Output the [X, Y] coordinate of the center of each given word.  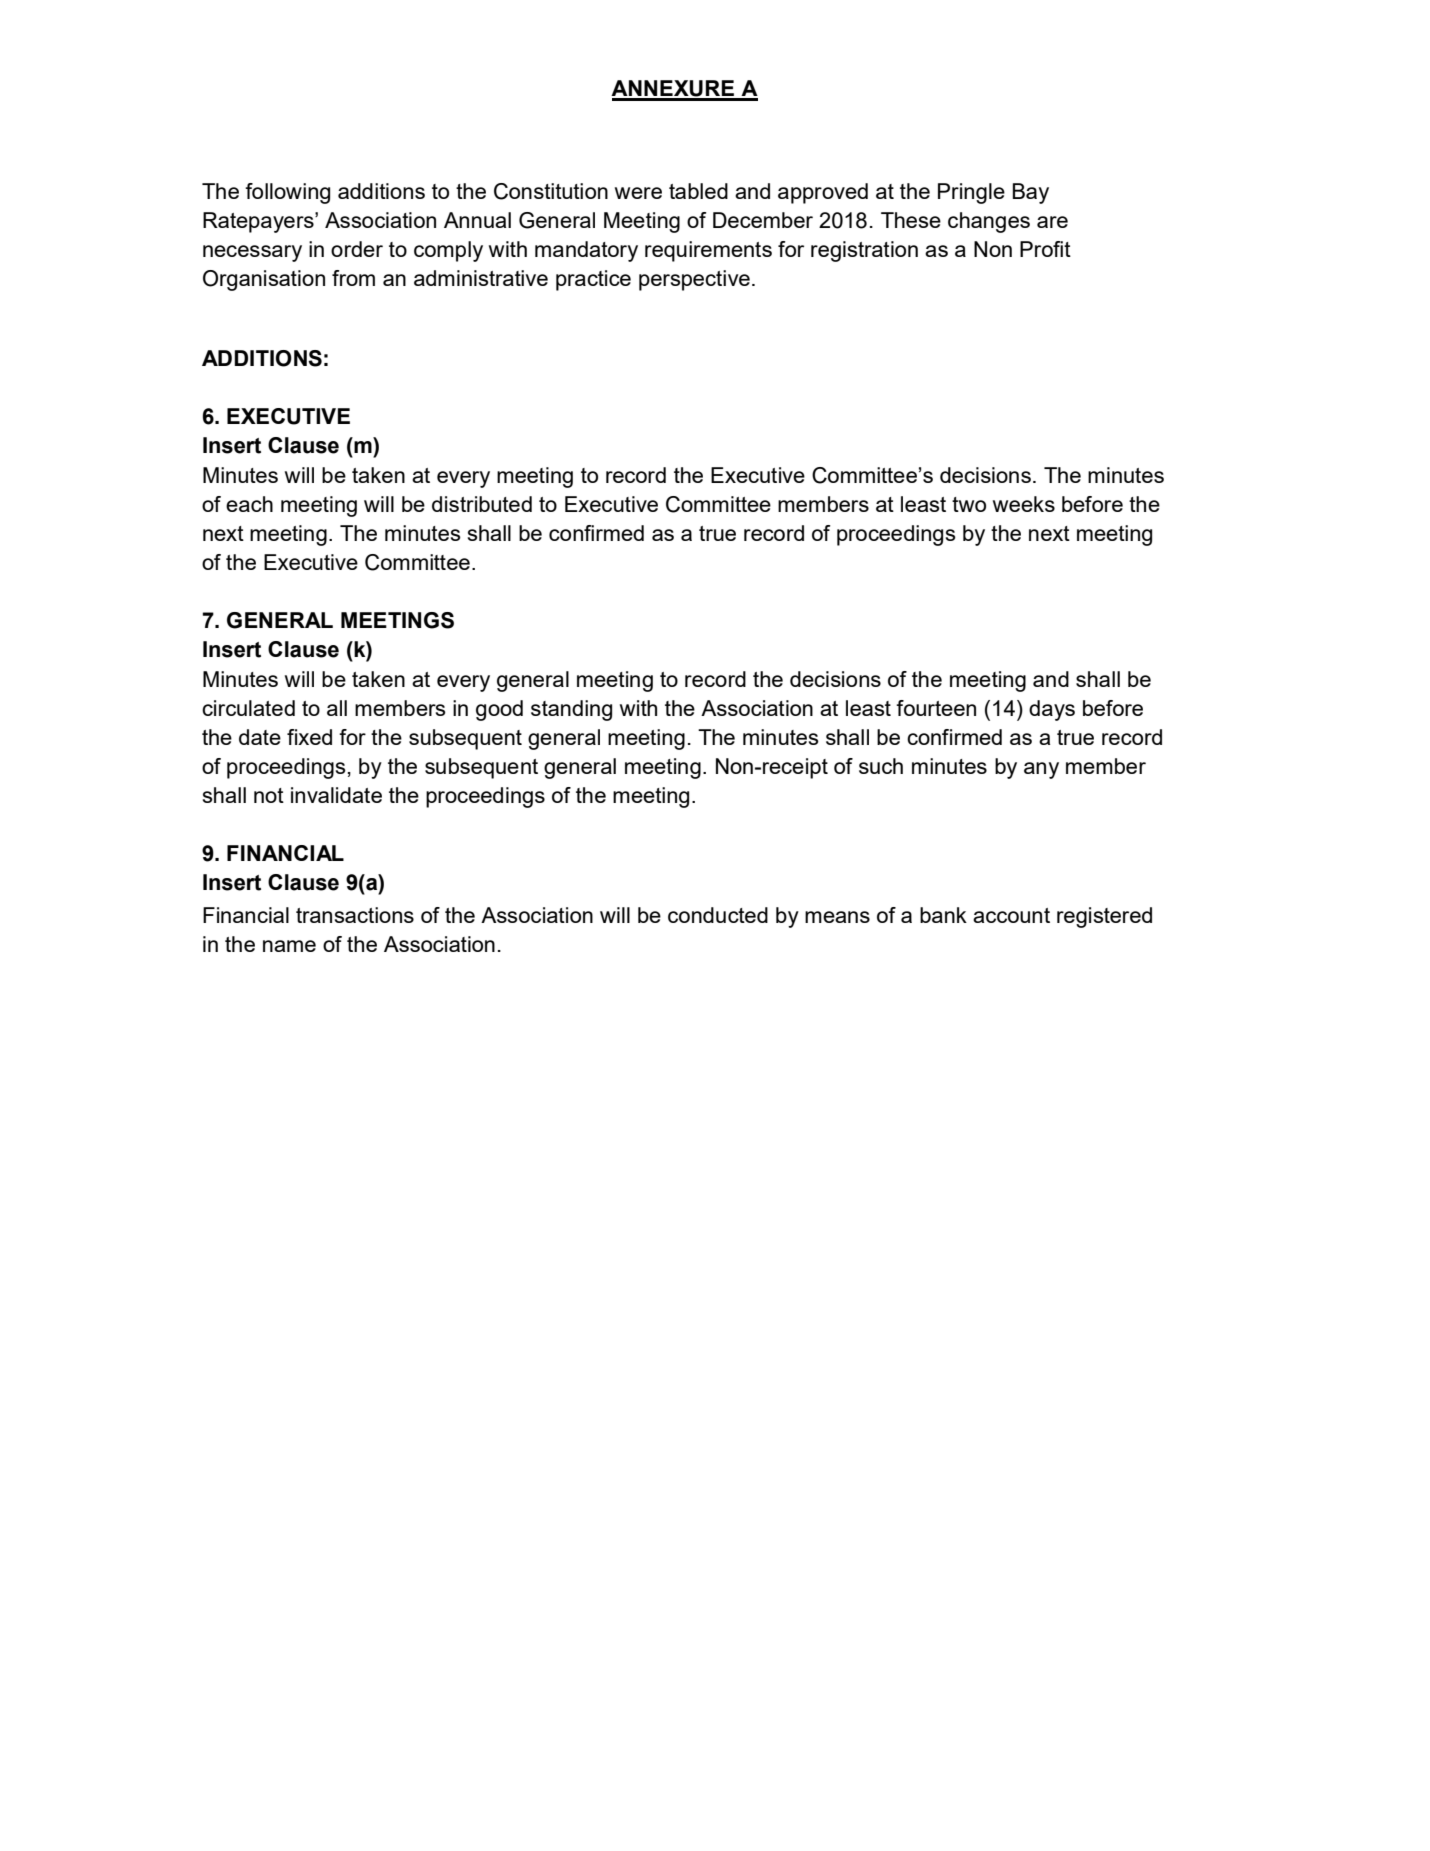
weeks [1024, 504]
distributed [482, 504]
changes [989, 222]
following [287, 193]
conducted [718, 915]
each [249, 504]
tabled [698, 191]
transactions [355, 915]
